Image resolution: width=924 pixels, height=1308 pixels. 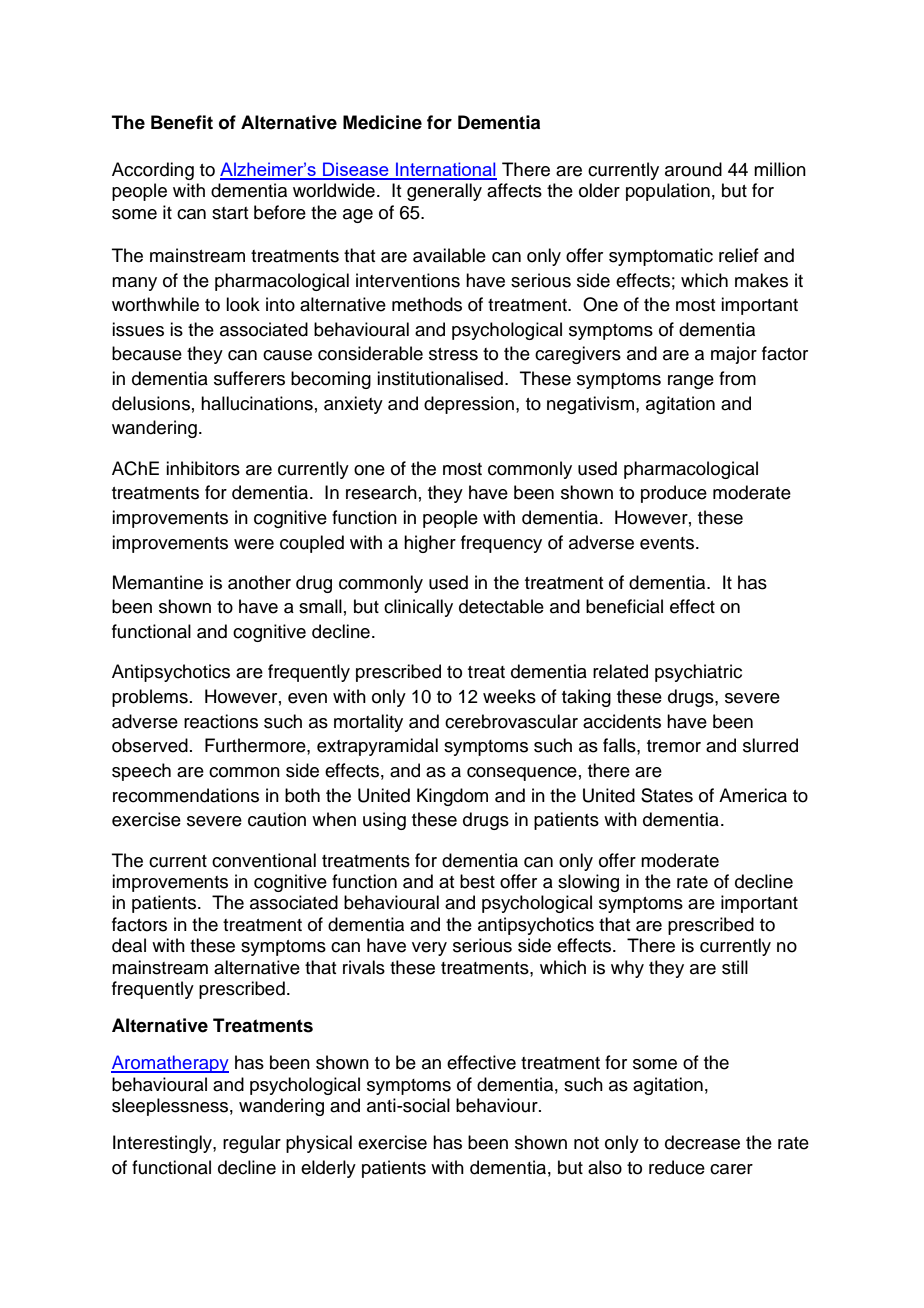 I want to click on Benefit, so click(x=182, y=122).
